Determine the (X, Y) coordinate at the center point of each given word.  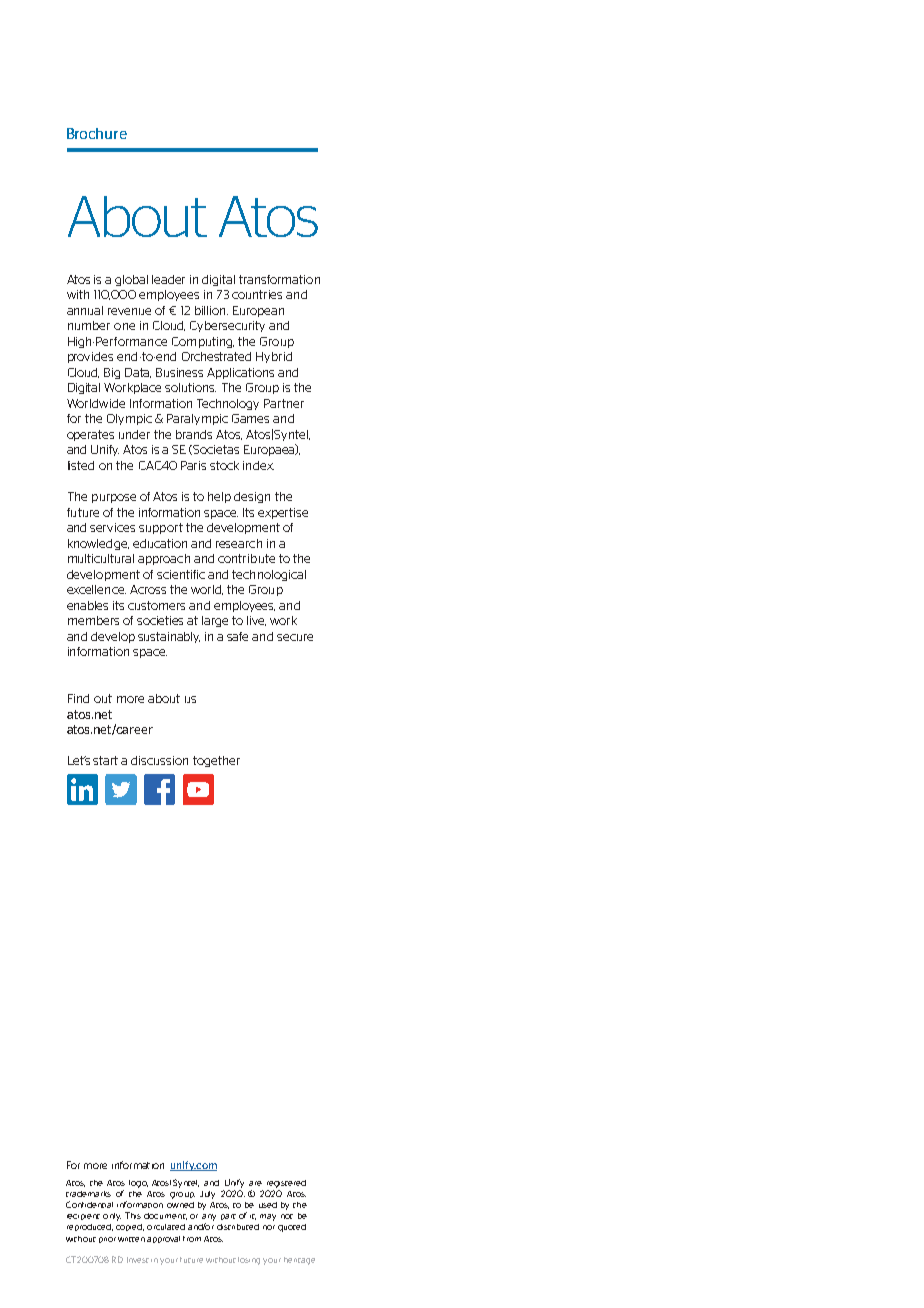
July (207, 1195)
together (216, 761)
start (105, 760)
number (89, 325)
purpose (114, 498)
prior (107, 1240)
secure (295, 637)
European (258, 311)
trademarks (88, 1194)
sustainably (169, 637)
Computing (203, 342)
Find (78, 698)
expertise (283, 513)
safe (237, 636)
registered (286, 1184)
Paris (193, 465)
